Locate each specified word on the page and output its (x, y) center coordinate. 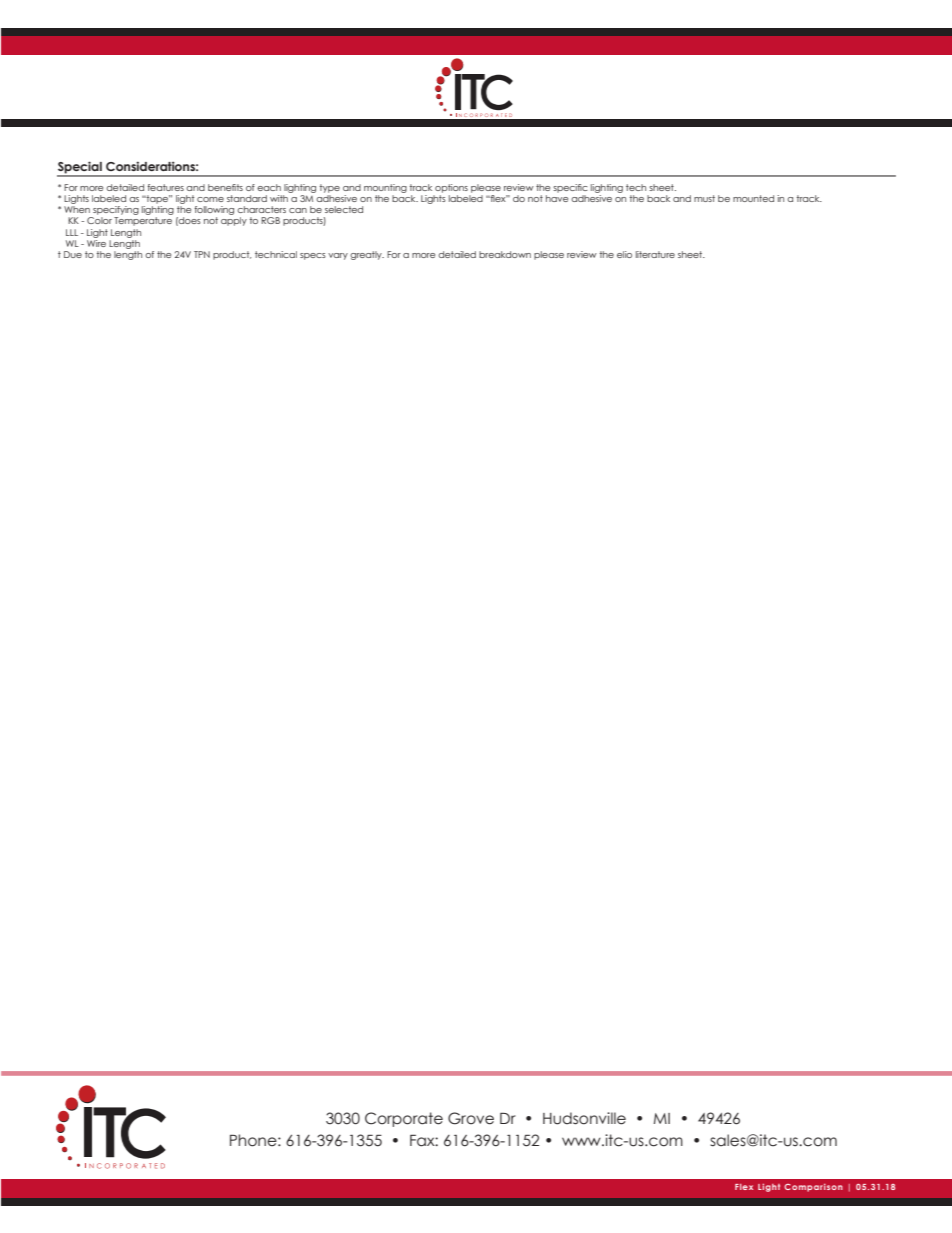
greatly (367, 255)
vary (338, 256)
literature (655, 254)
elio (624, 254)
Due (73, 254)
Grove (471, 1118)
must (704, 198)
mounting (385, 188)
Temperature (143, 221)
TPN (202, 254)
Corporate (404, 1119)
